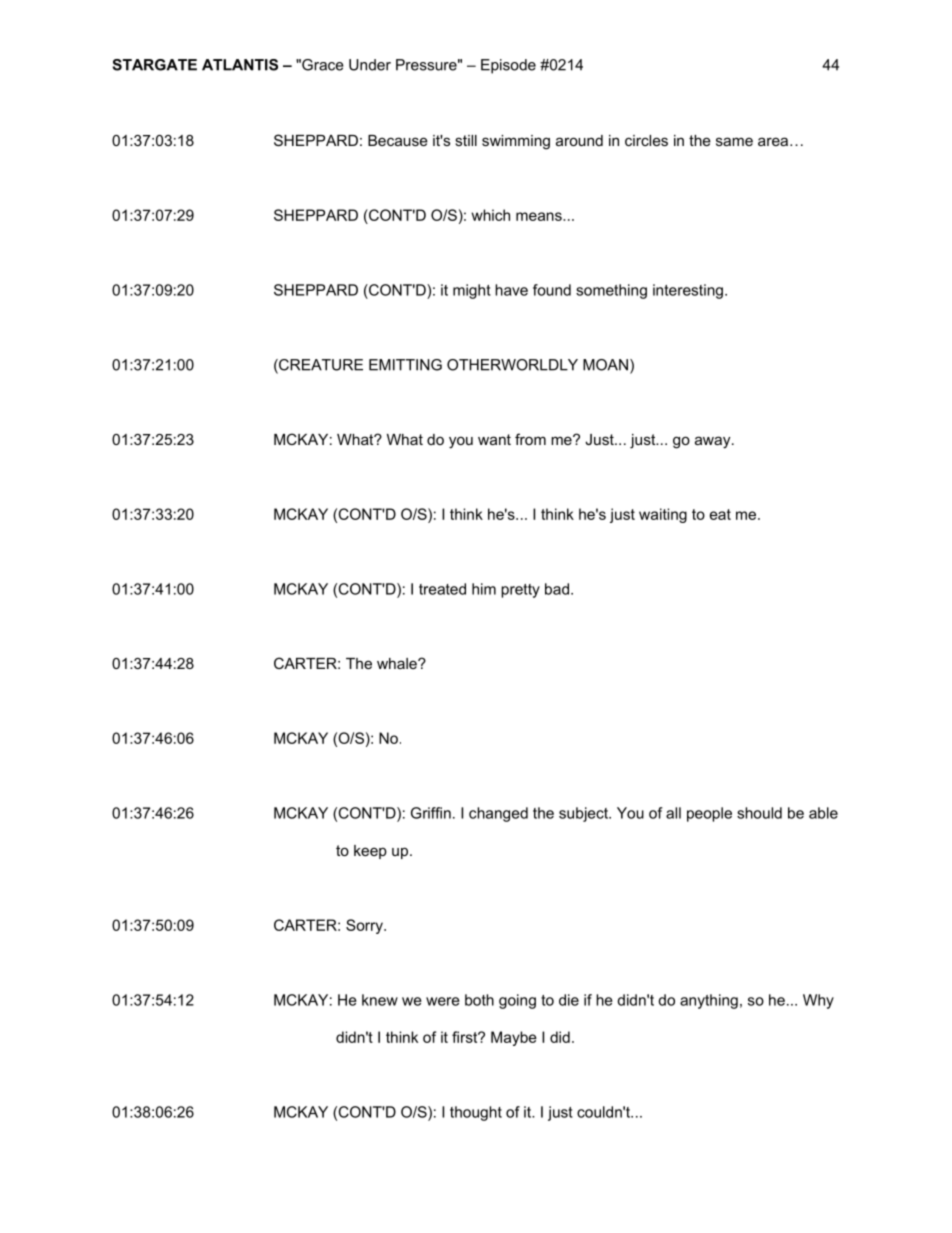 The width and height of the screenshot is (952, 1233). What do you see at coordinates (240, 65) in the screenshot?
I see `ATLANTIS` at bounding box center [240, 65].
